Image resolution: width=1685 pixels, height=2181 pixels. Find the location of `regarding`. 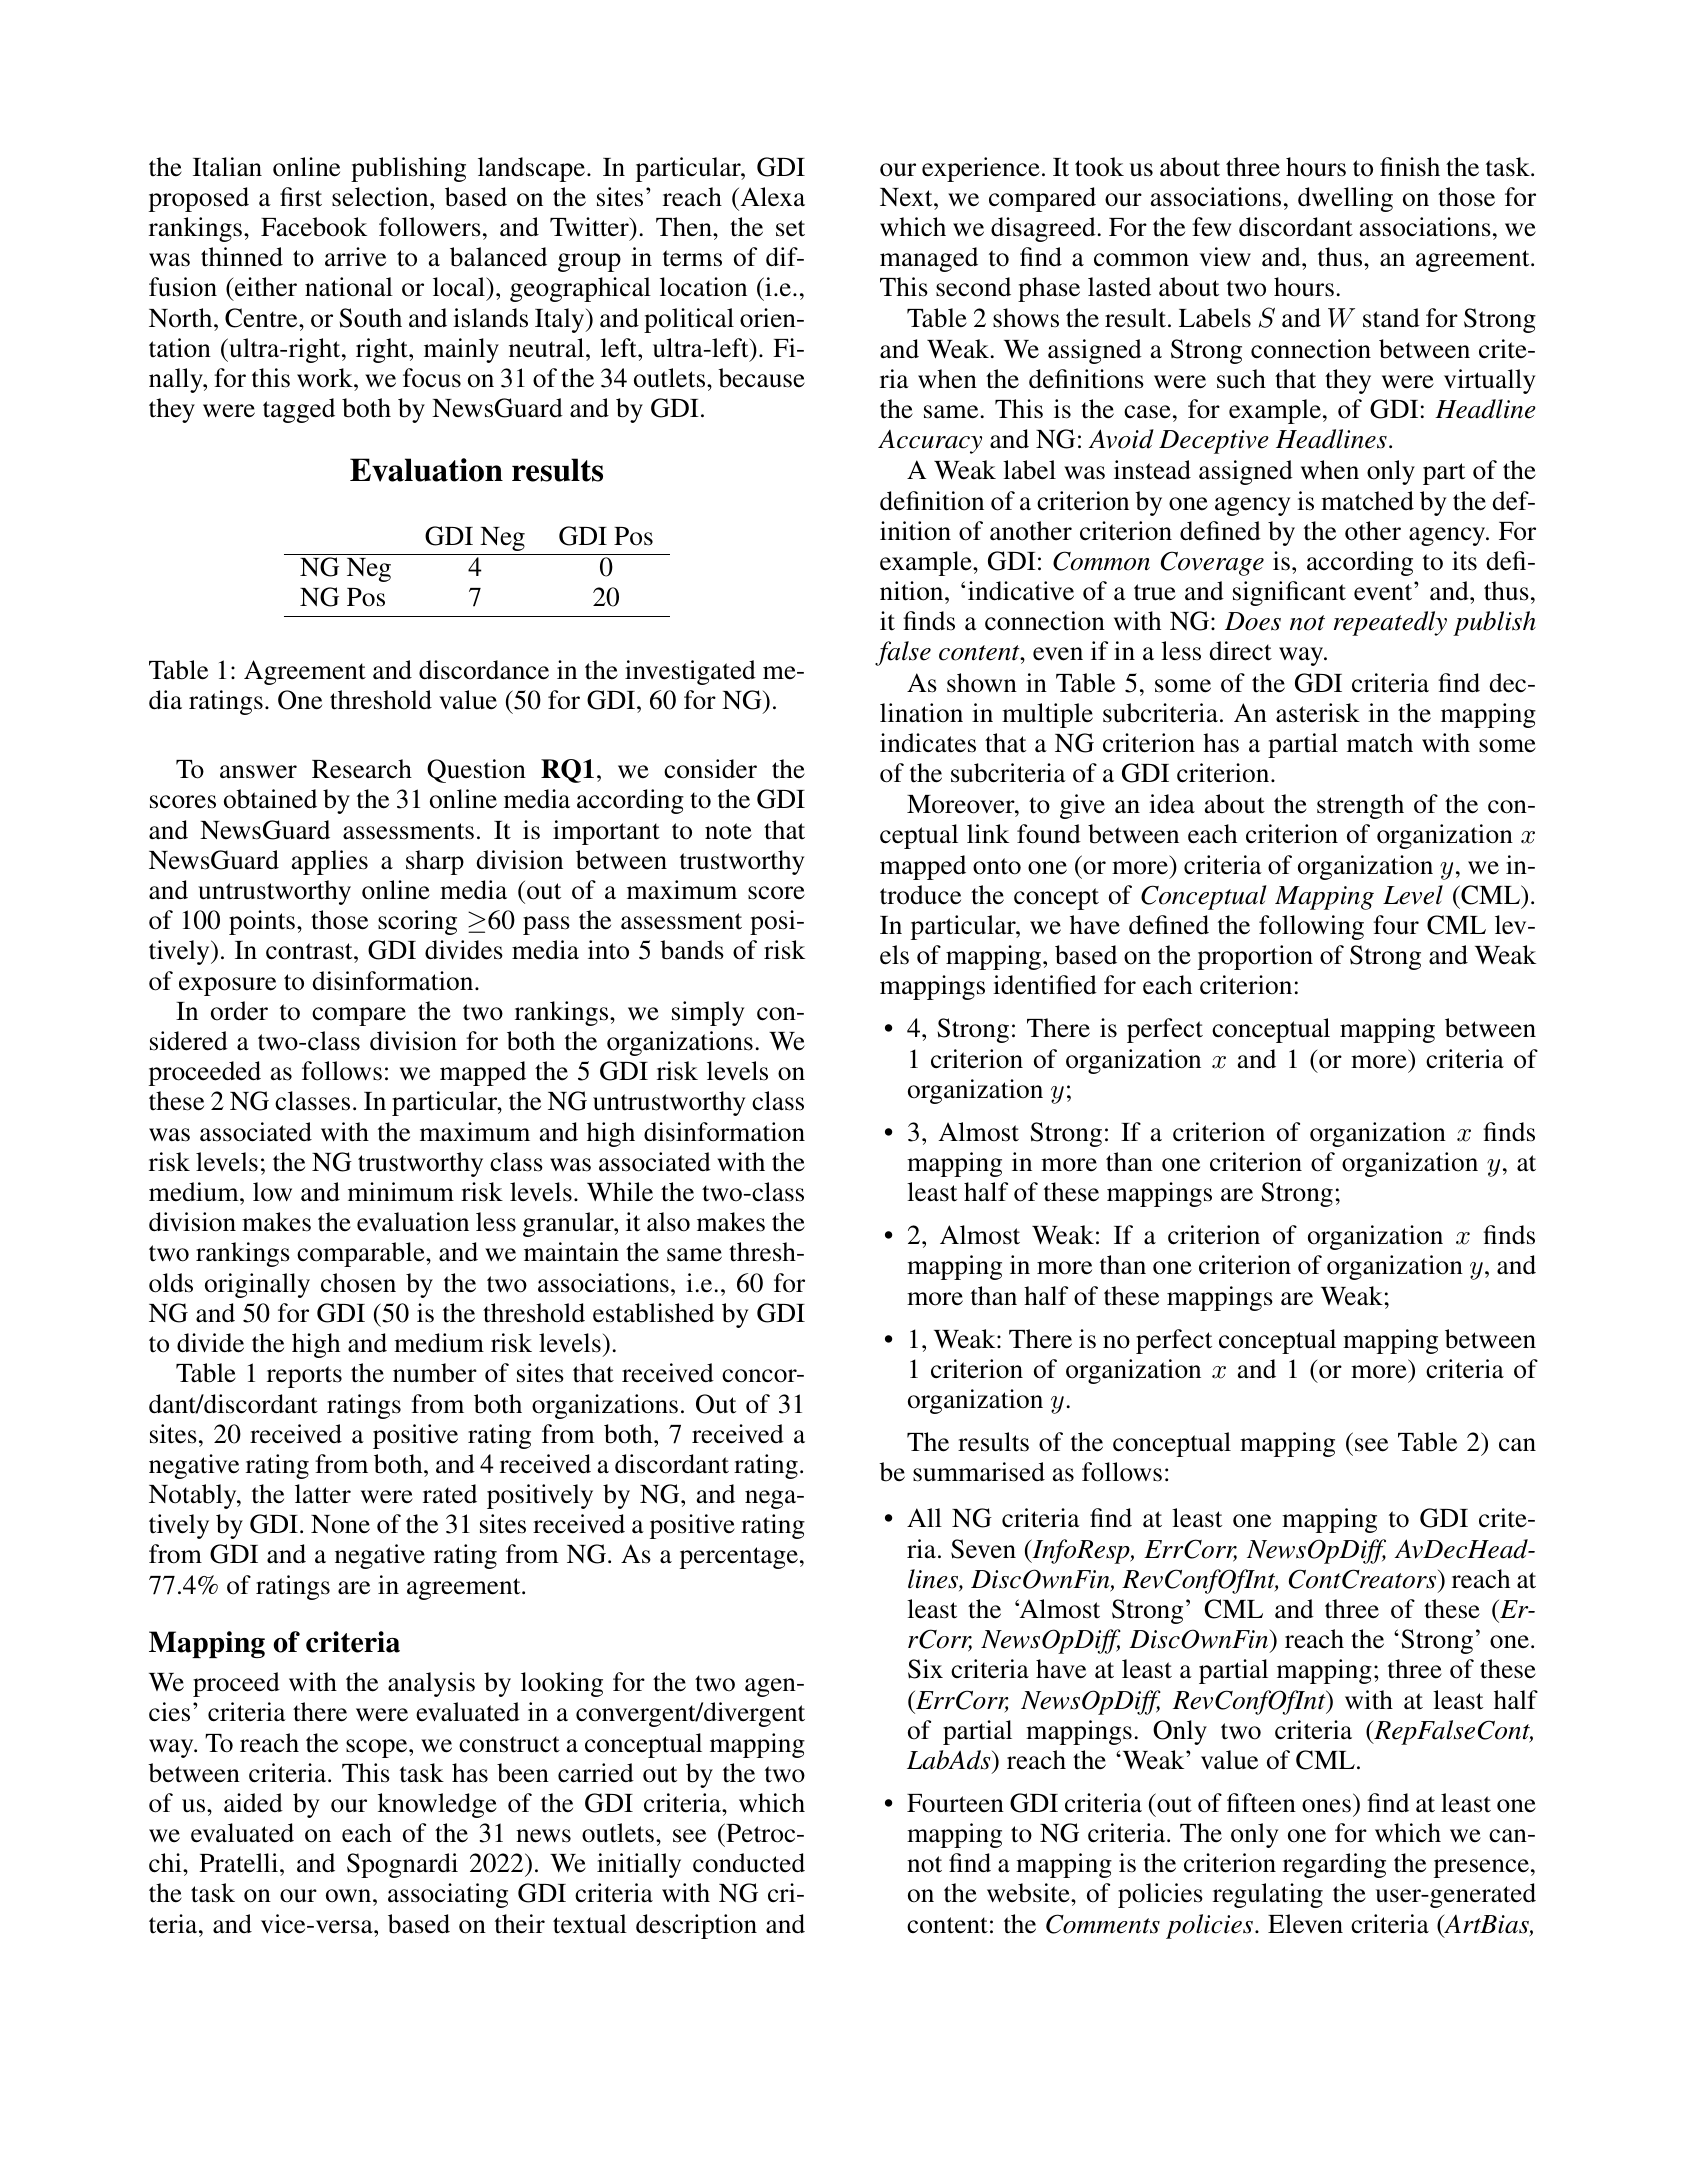

regarding is located at coordinates (1334, 1865).
